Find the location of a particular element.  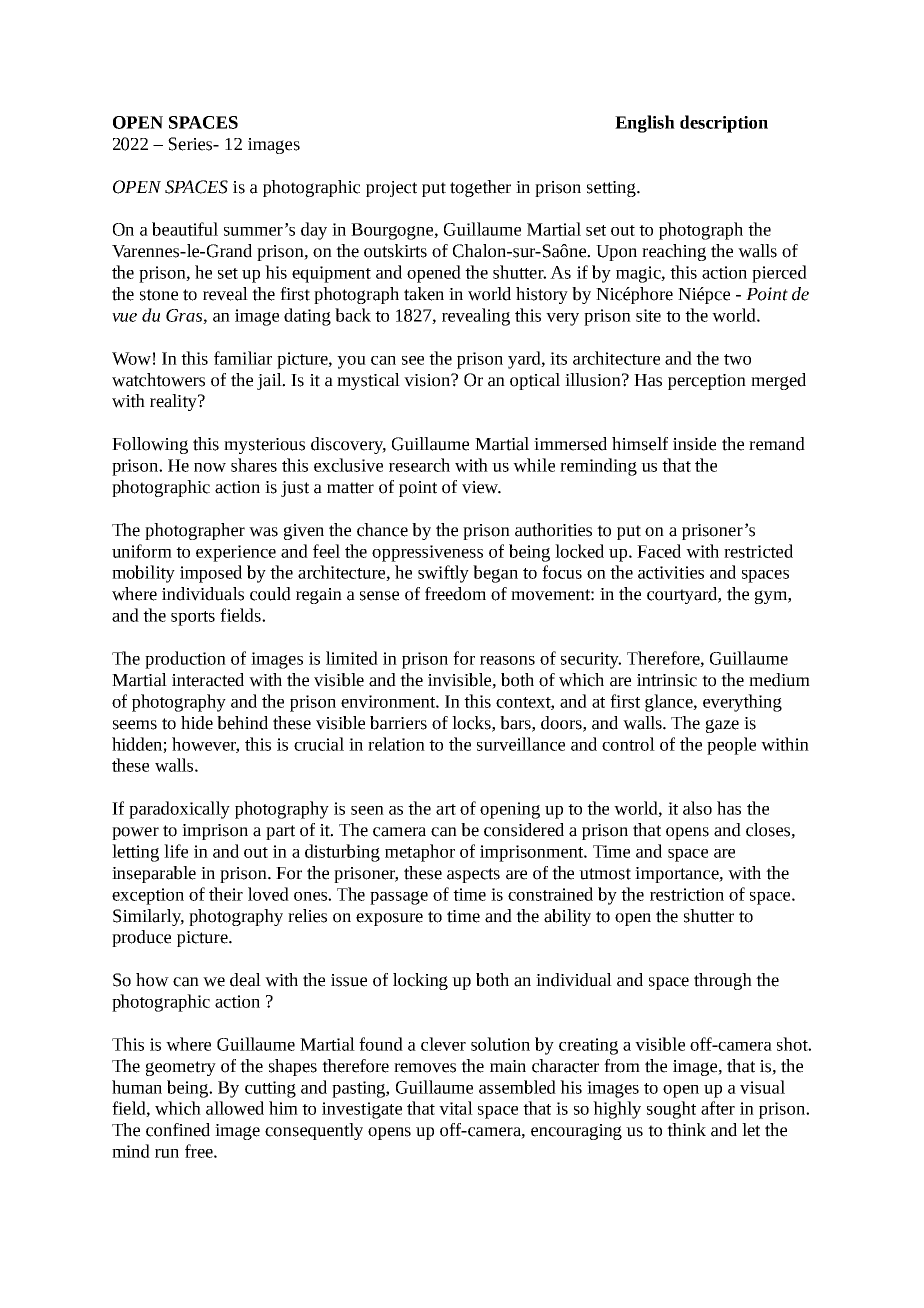

together is located at coordinates (480, 188).
